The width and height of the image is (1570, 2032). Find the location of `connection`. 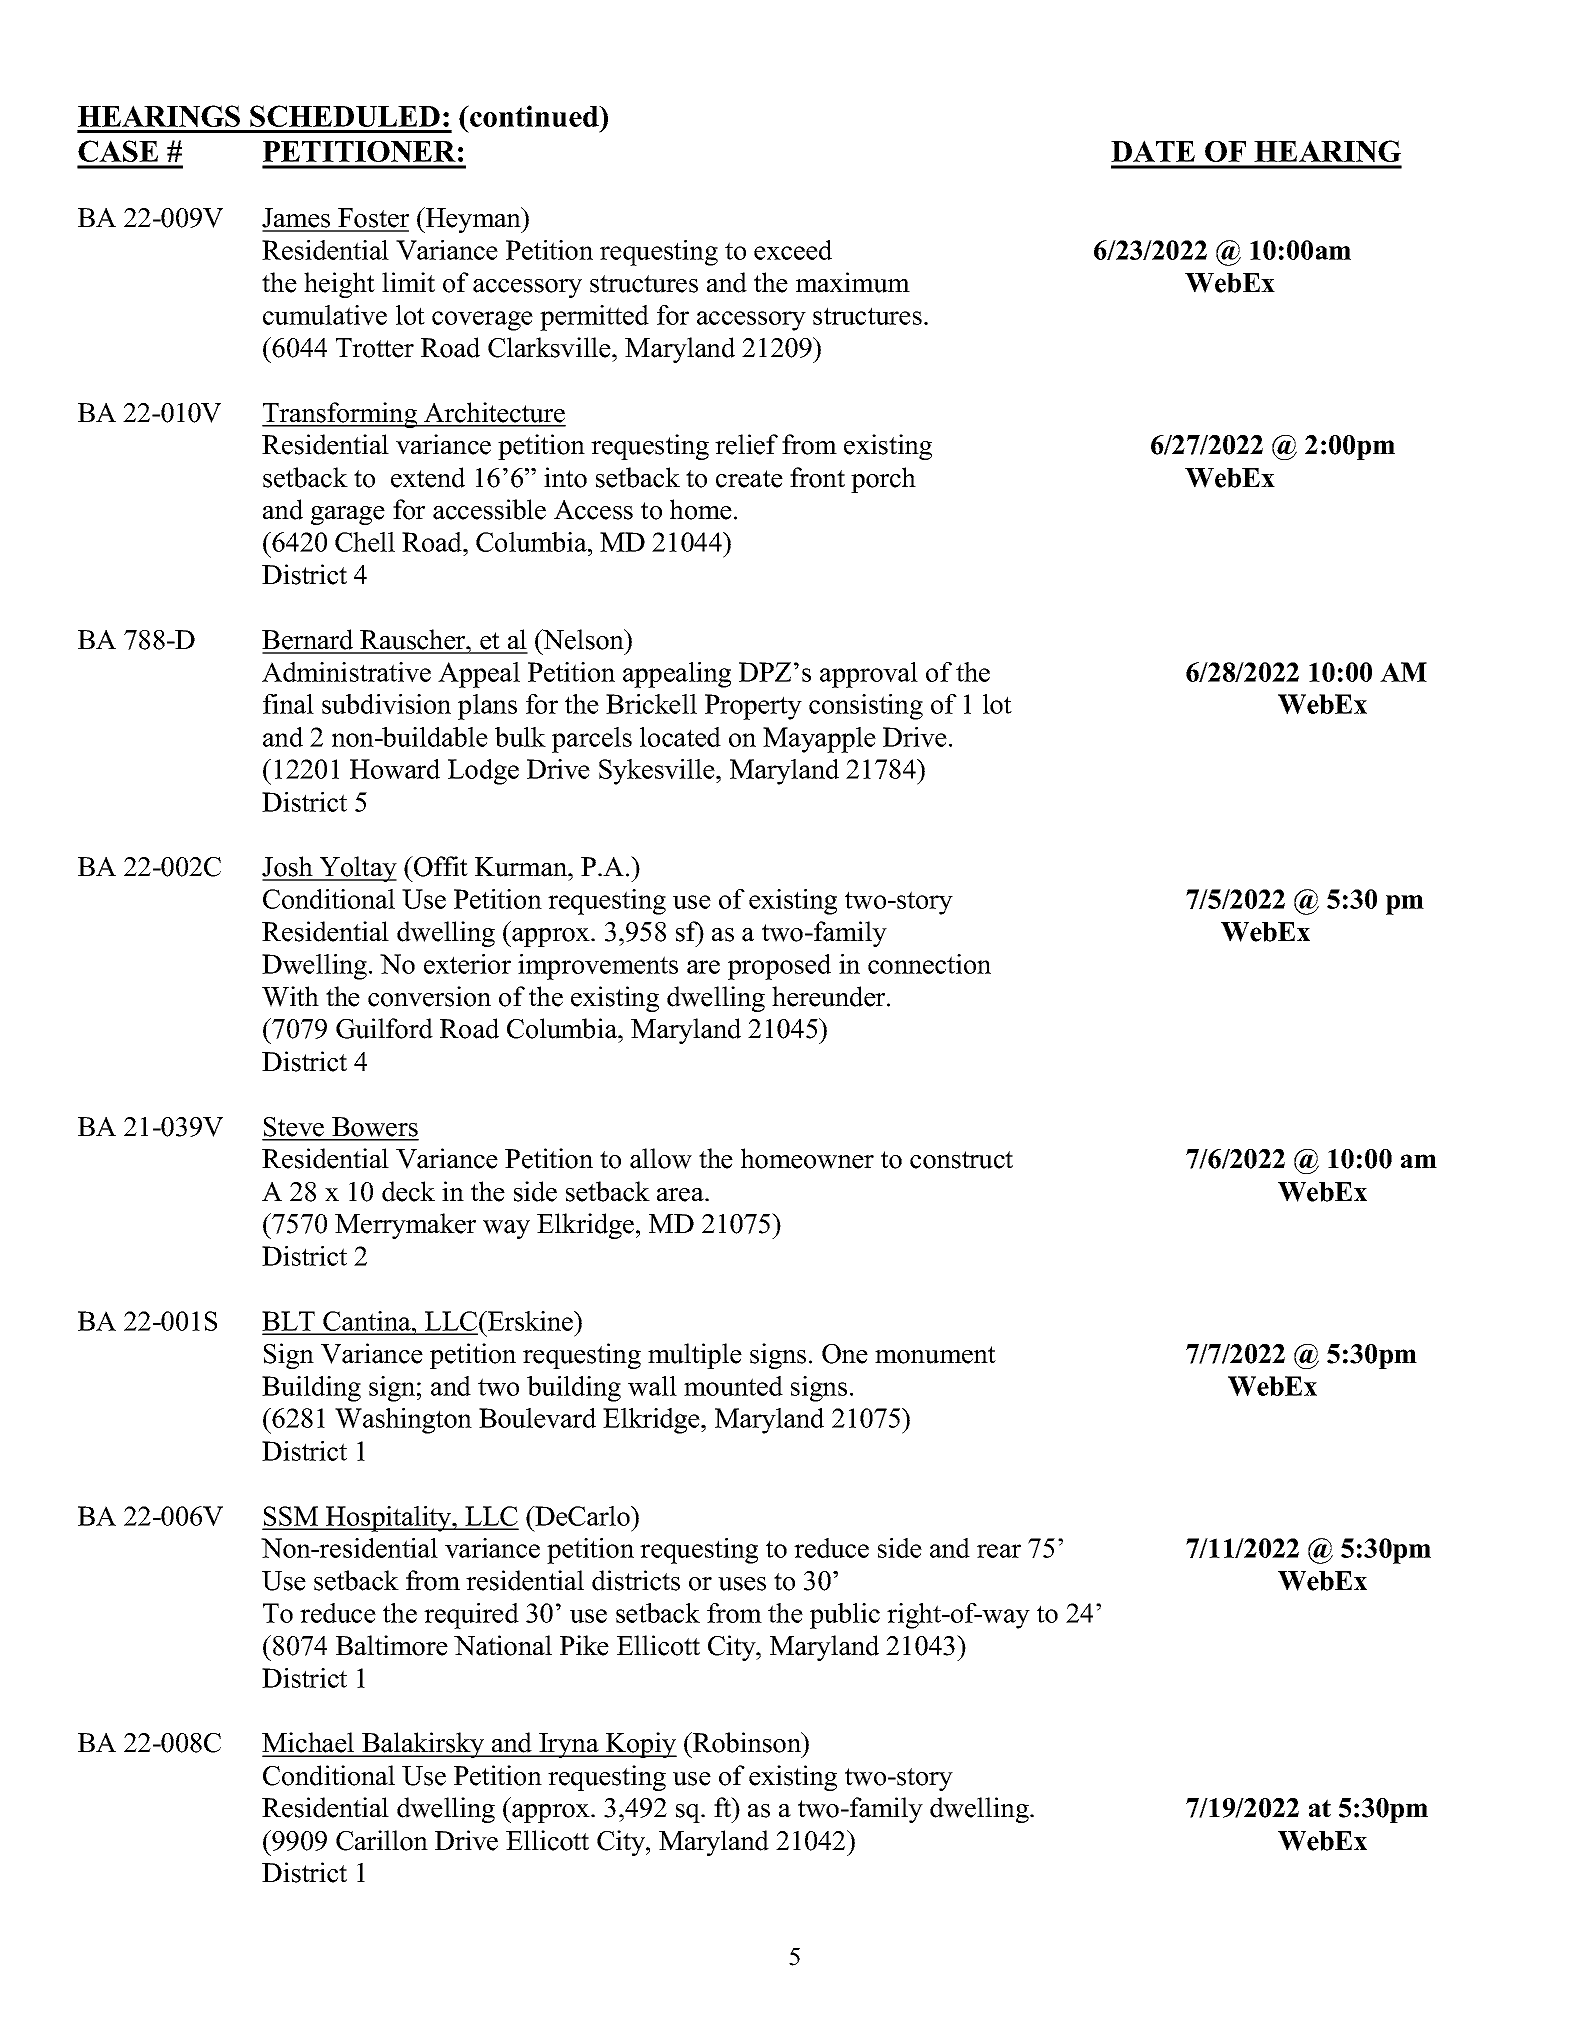

connection is located at coordinates (929, 964).
